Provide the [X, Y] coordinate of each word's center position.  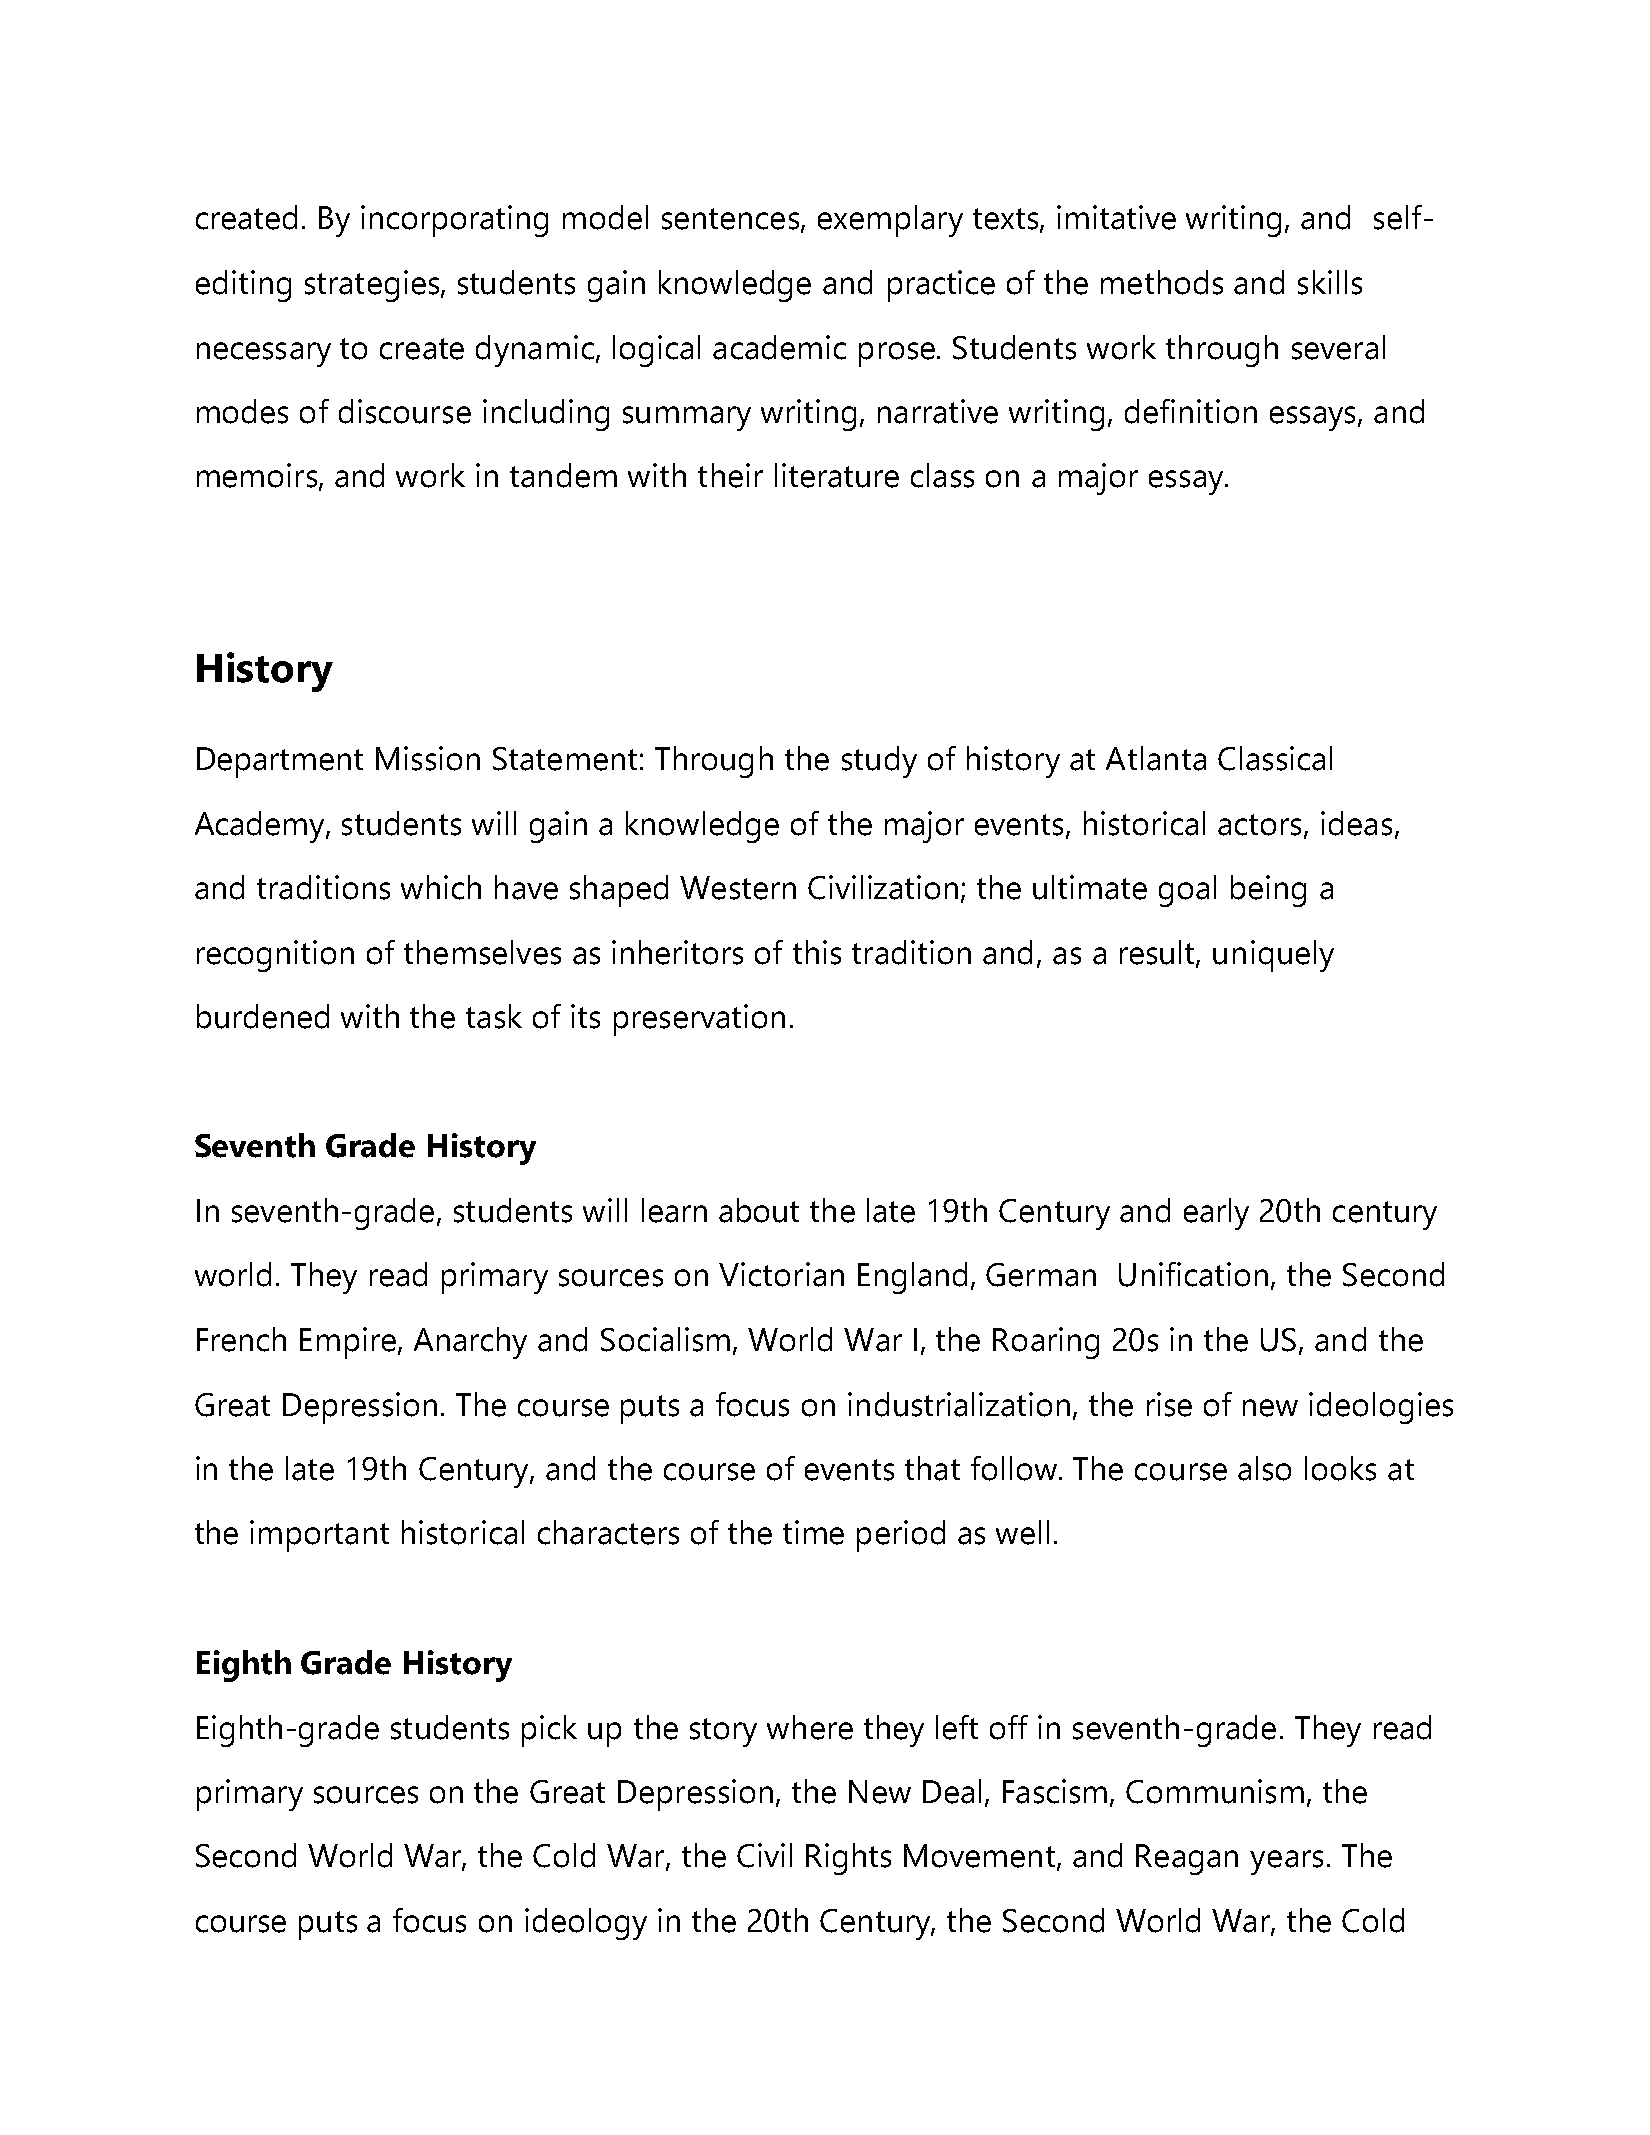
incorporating [454, 221]
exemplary [890, 221]
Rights [848, 1859]
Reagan [1187, 1859]
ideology [586, 1924]
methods [1162, 282]
